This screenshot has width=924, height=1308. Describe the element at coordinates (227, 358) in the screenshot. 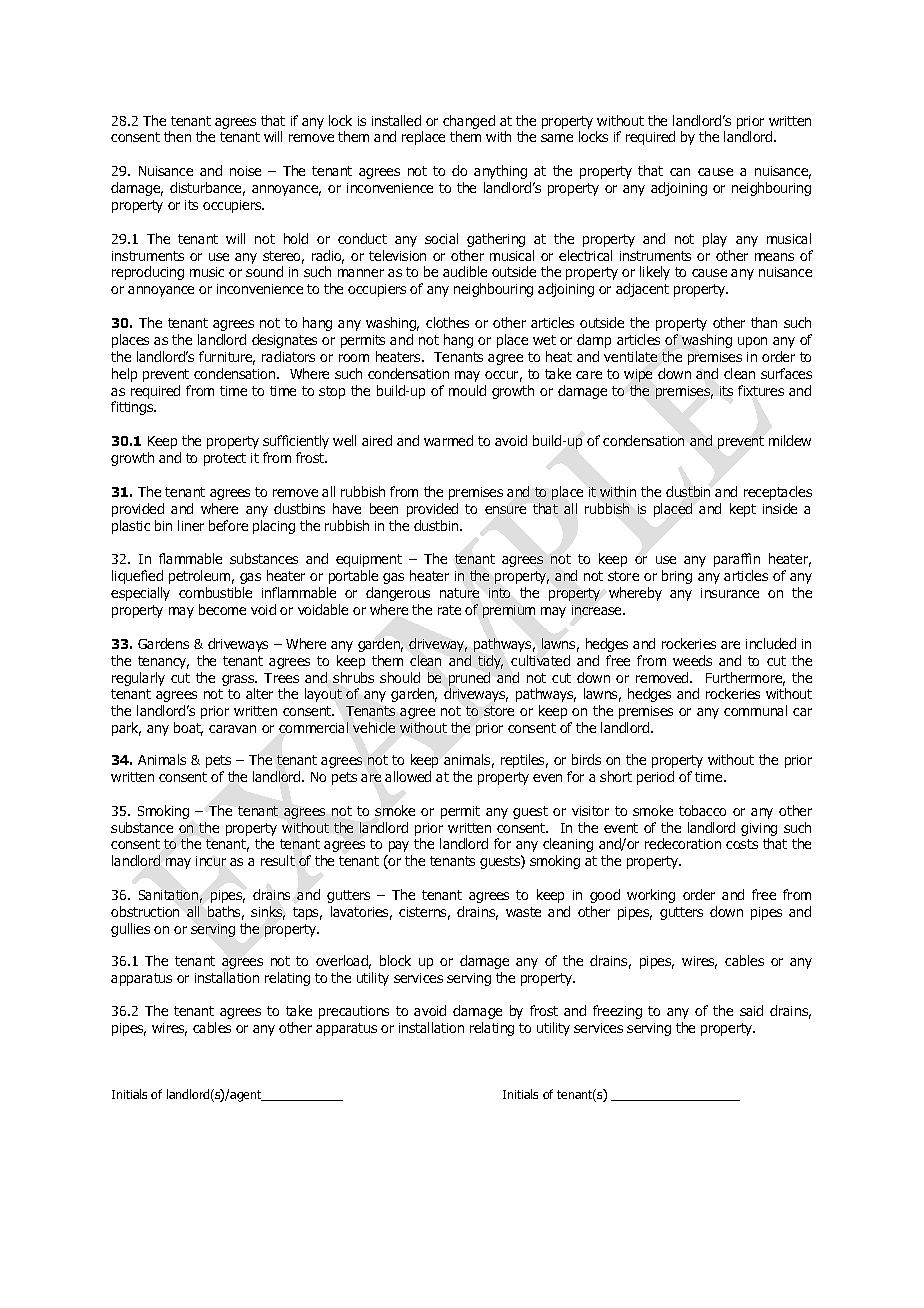

I see `furniture` at that location.
